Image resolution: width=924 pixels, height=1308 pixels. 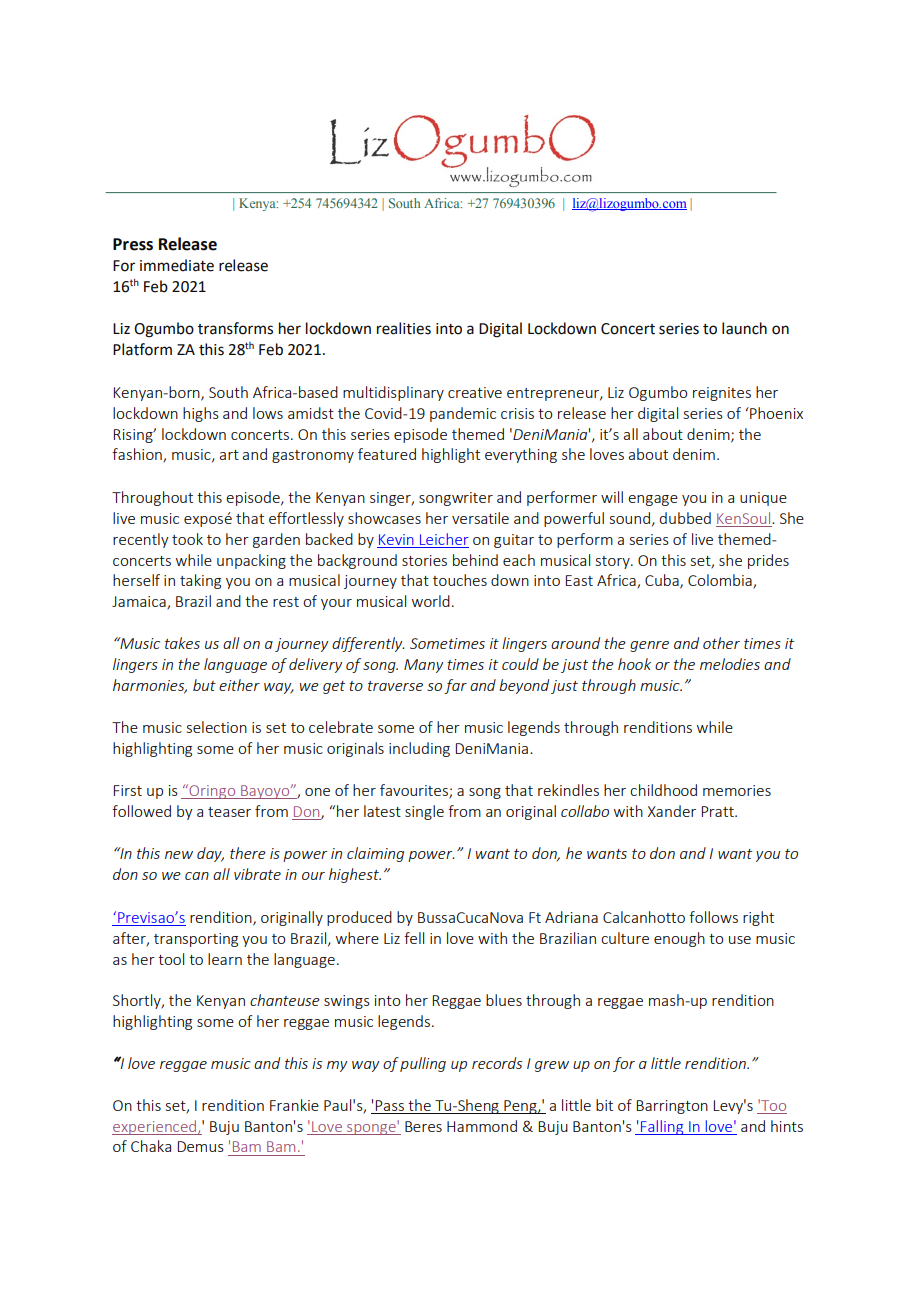 I want to click on launch, so click(x=744, y=328).
